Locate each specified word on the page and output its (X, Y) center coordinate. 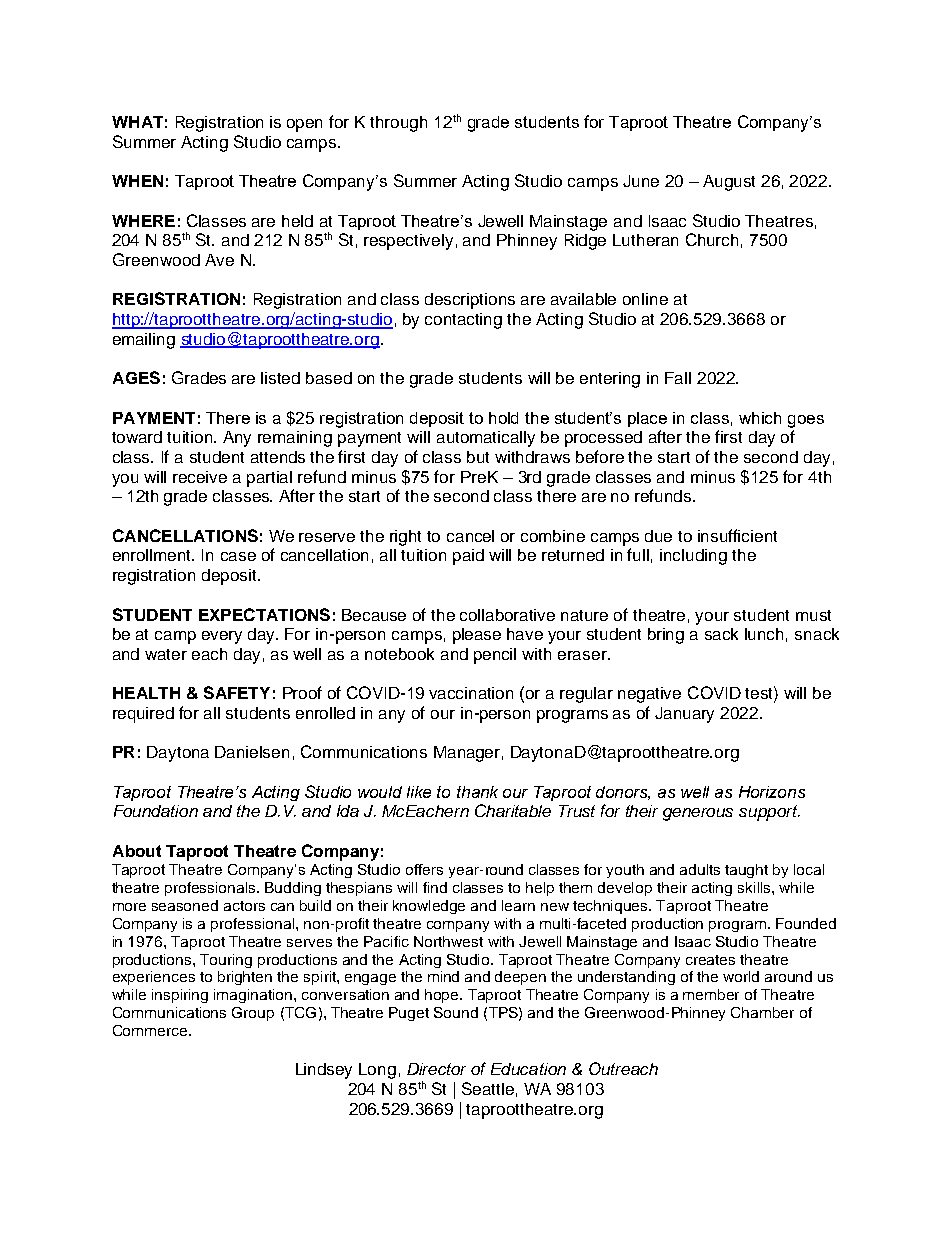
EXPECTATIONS (264, 614)
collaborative (507, 615)
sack (721, 634)
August (729, 183)
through (398, 124)
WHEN (137, 181)
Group (253, 1014)
